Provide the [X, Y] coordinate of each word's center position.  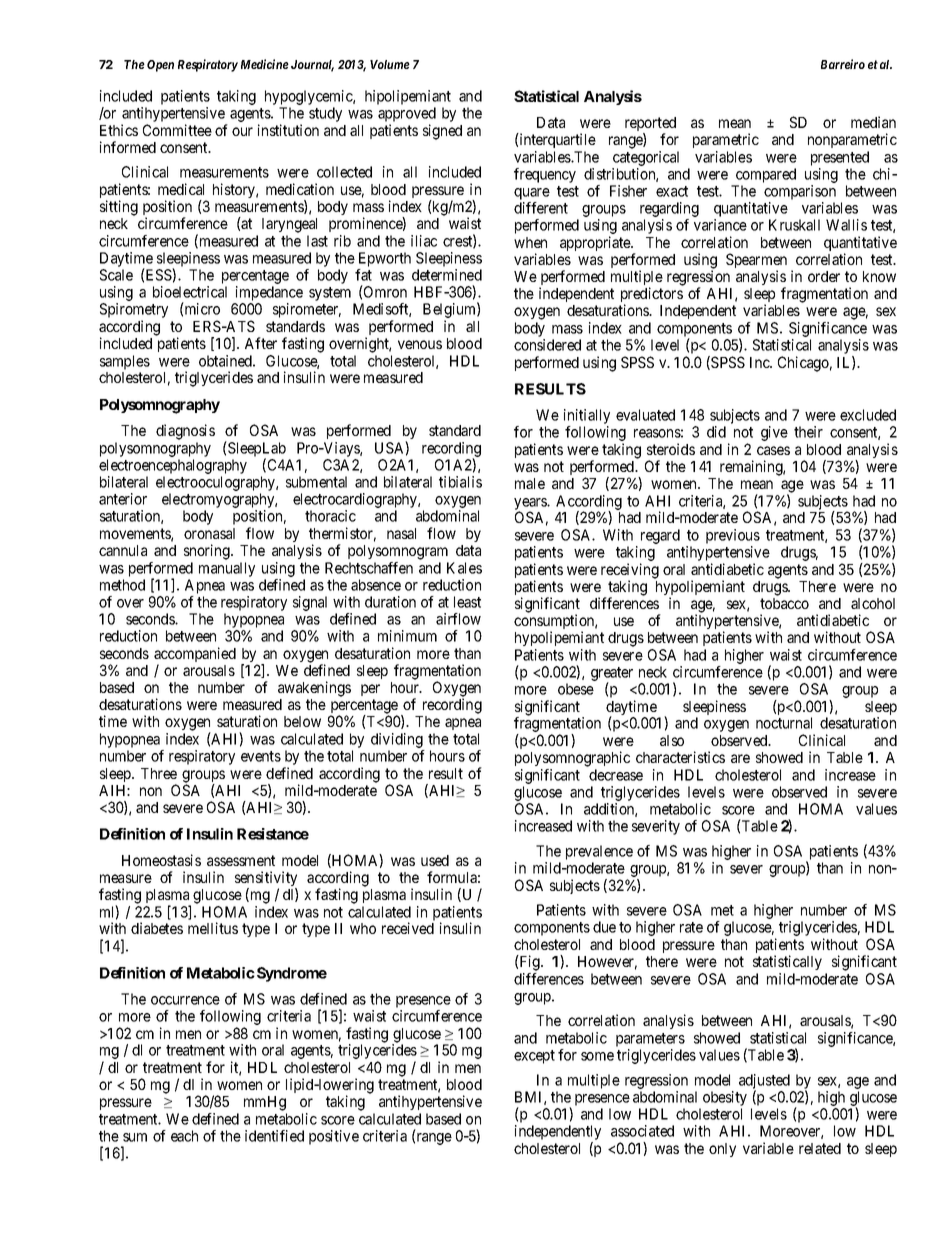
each [184, 1136]
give [774, 433]
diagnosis [185, 432]
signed [442, 132]
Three [159, 773]
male [530, 483]
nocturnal [784, 723]
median [873, 122]
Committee [177, 130]
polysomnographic [572, 759]
